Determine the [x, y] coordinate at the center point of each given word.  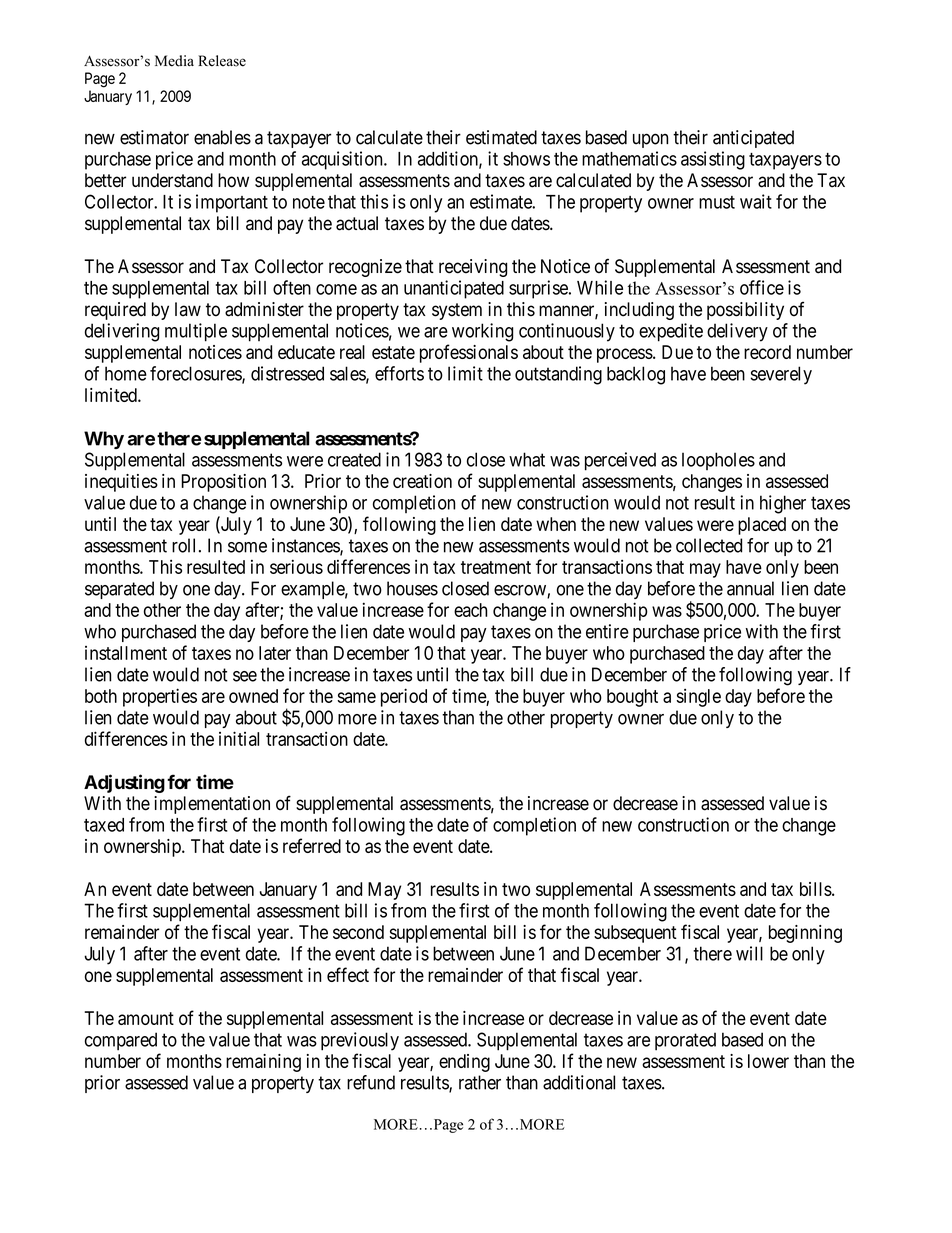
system [457, 311]
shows [526, 159]
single [698, 698]
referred [312, 845]
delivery [737, 332]
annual [750, 588]
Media [174, 61]
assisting [713, 160]
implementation [212, 805]
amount [146, 1018]
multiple [196, 332]
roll [183, 545]
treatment [496, 567]
